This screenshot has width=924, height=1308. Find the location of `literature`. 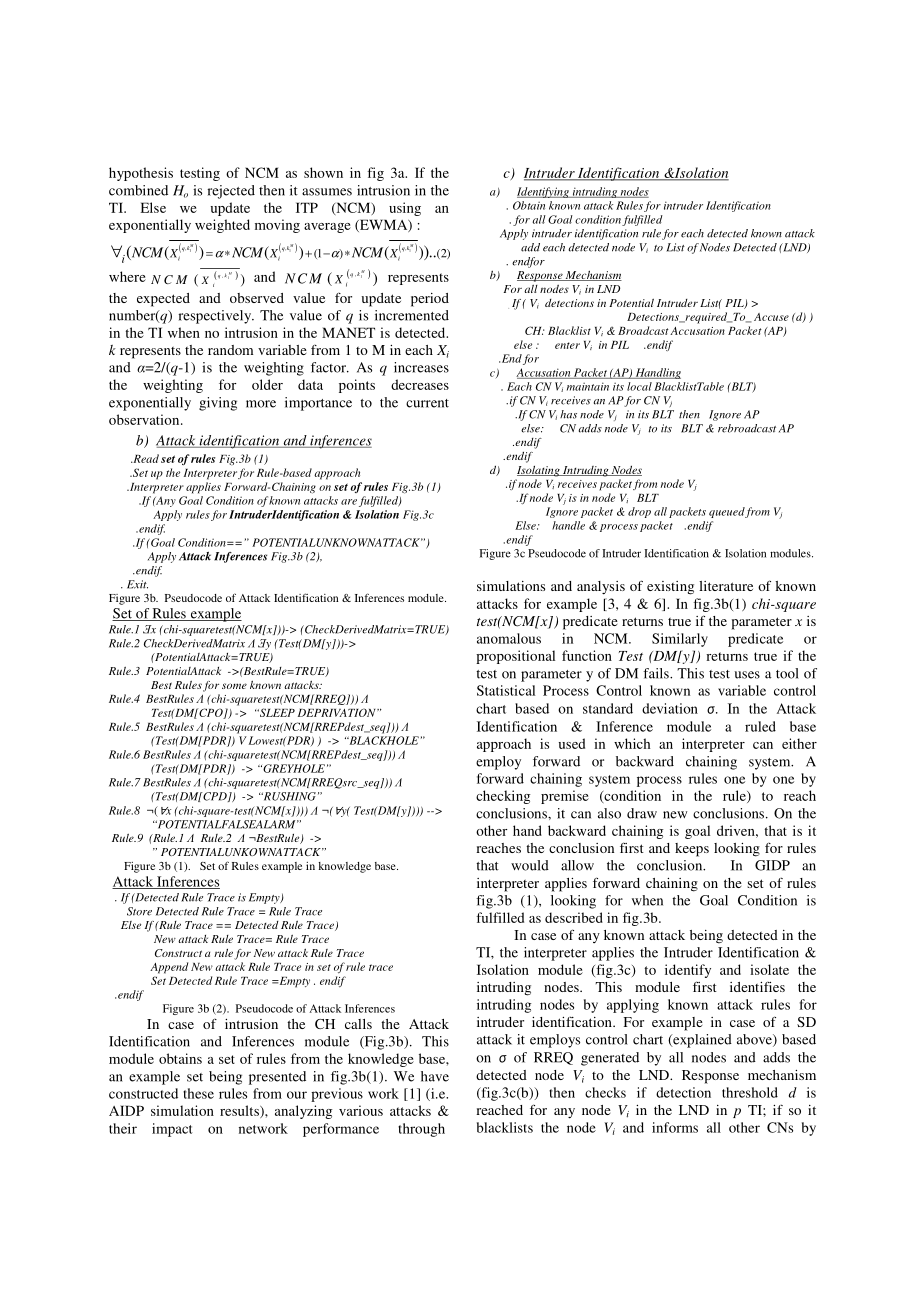

literature is located at coordinates (726, 586).
